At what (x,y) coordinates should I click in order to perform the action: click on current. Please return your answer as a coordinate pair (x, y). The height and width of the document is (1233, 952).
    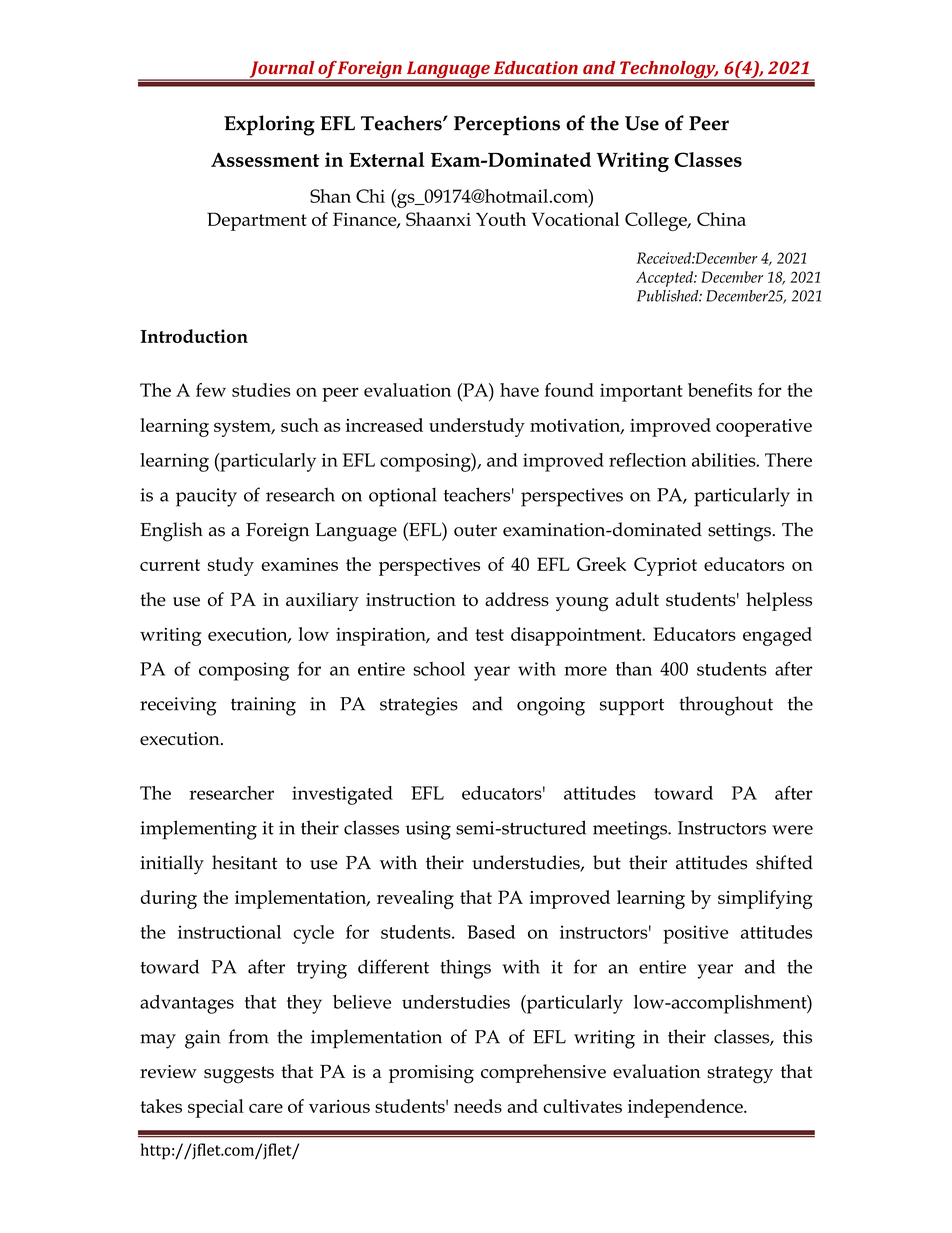
    Looking at the image, I should click on (170, 565).
